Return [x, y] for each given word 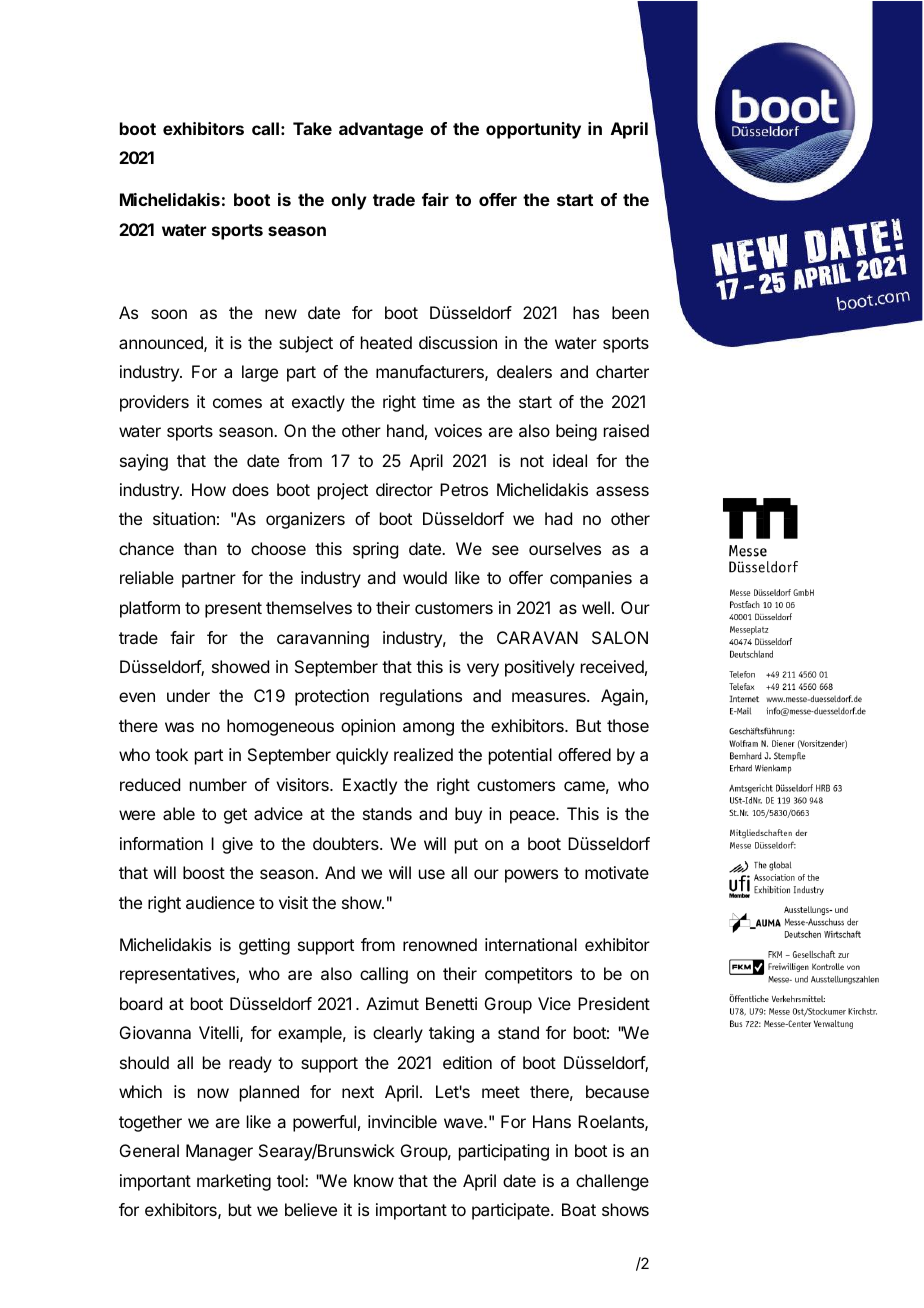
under [188, 695]
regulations [421, 697]
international [531, 944]
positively [540, 668]
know [374, 1180]
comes [237, 403]
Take [312, 128]
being [576, 432]
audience [220, 902]
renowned [440, 944]
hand [405, 430]
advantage [381, 130]
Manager [219, 1152]
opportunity [533, 130]
